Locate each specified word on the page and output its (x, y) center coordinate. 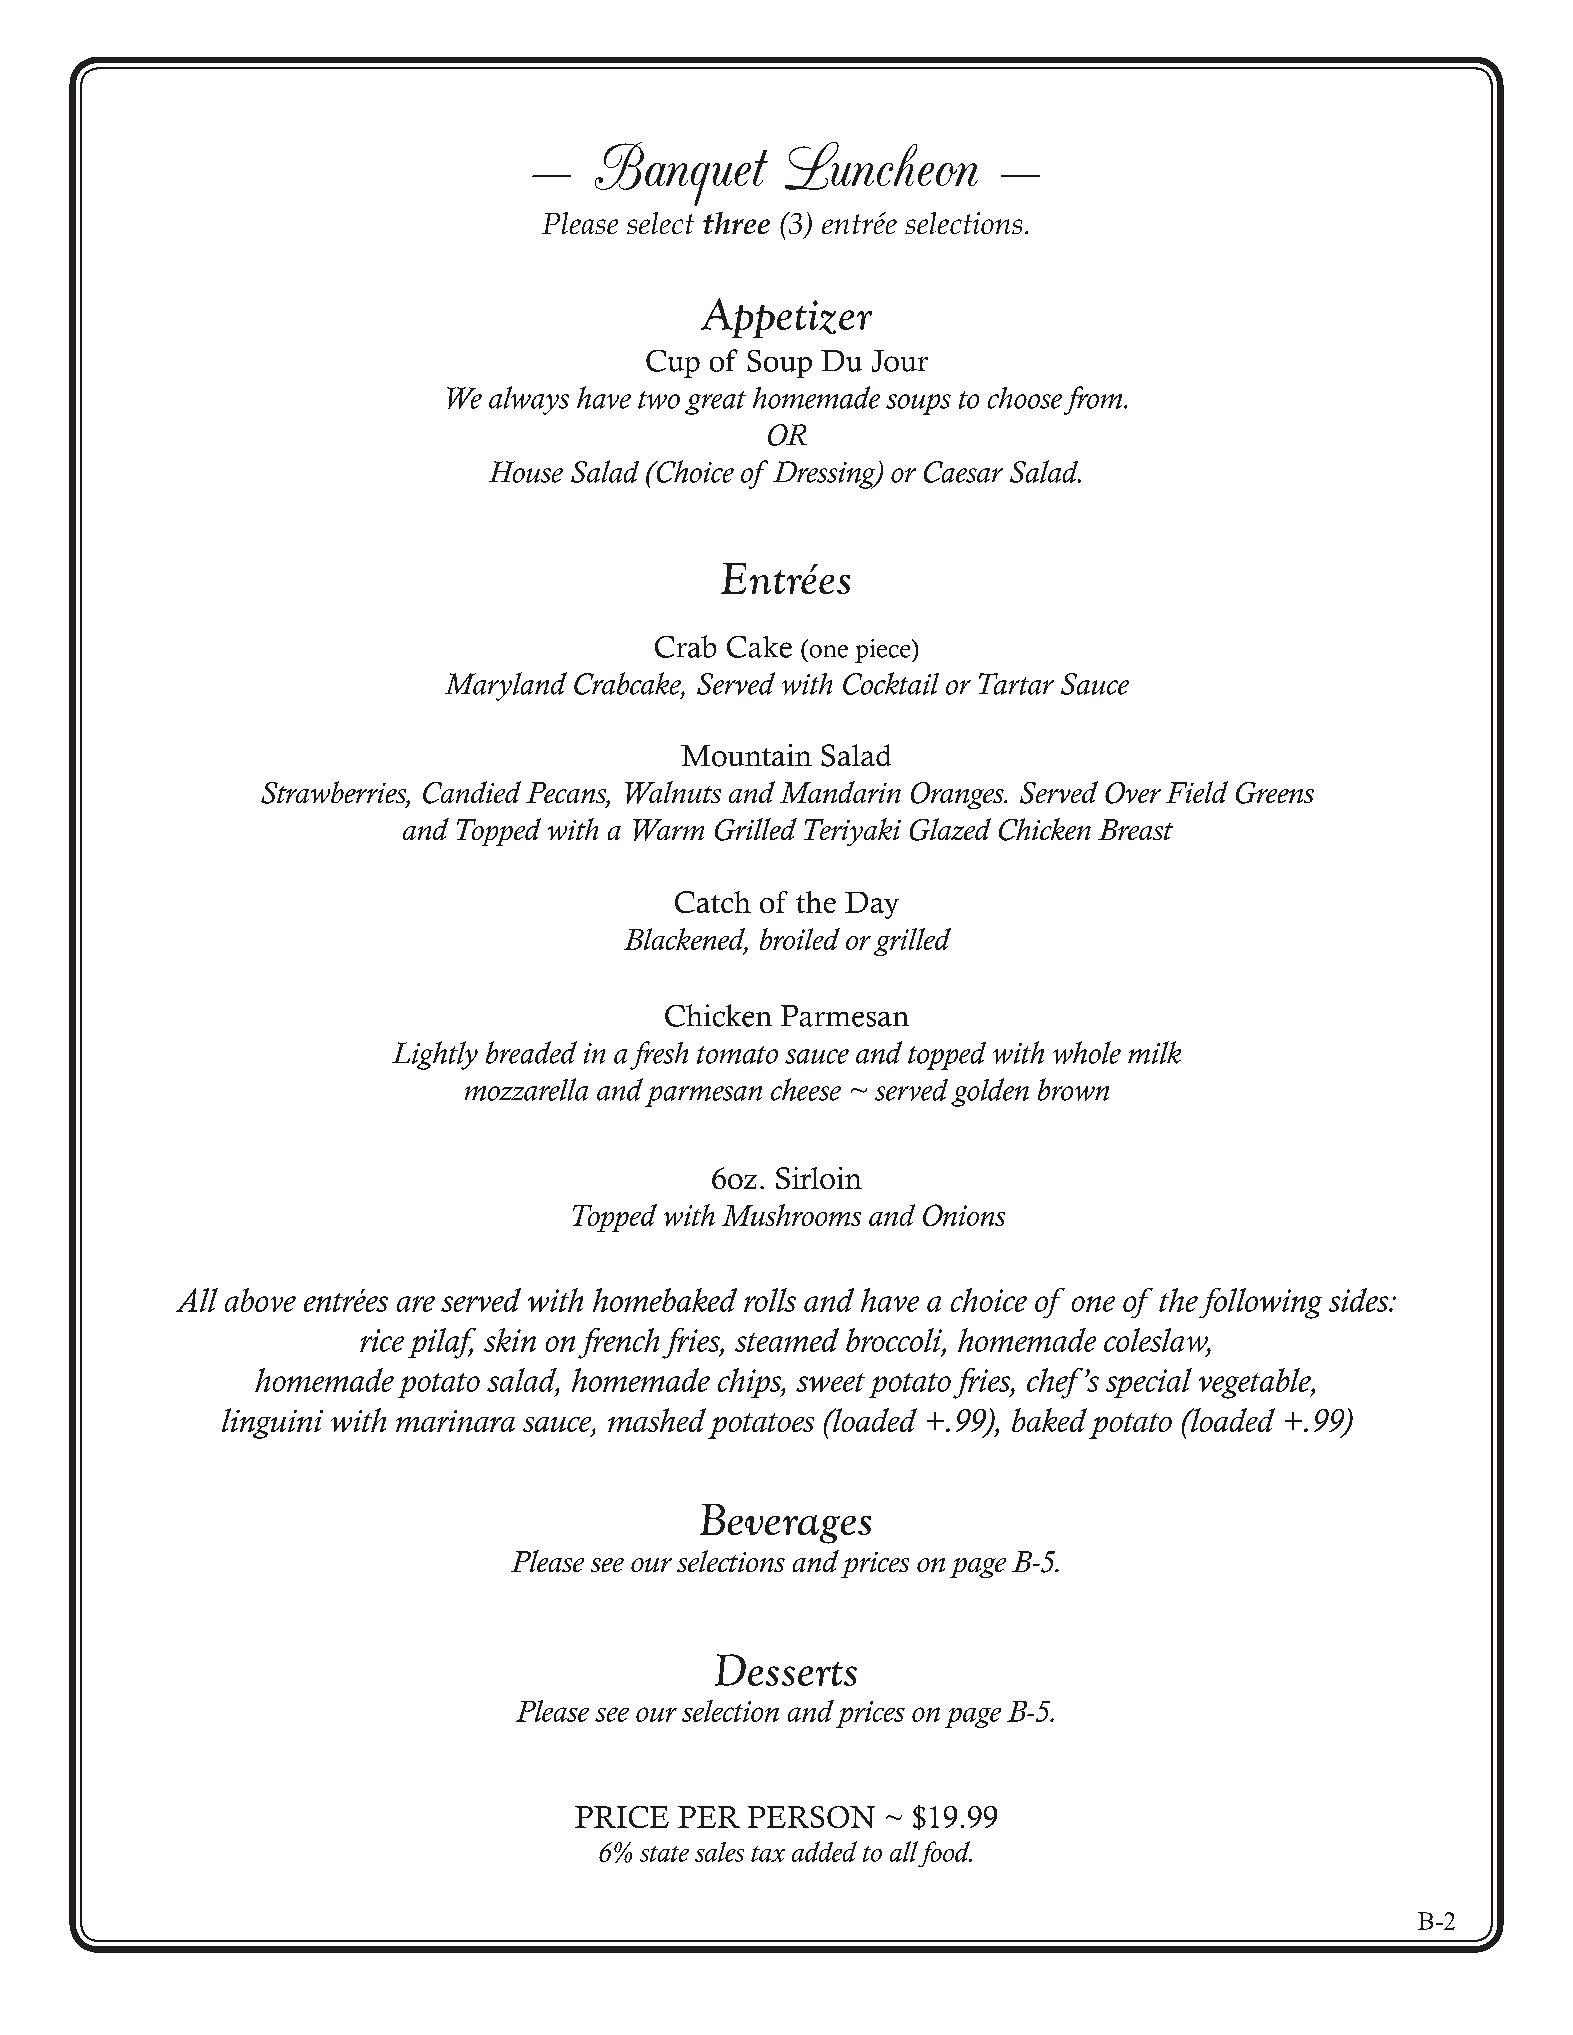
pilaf (442, 1343)
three (736, 223)
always (529, 400)
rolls (770, 1300)
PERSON (811, 1817)
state (664, 1854)
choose (1025, 398)
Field (1197, 792)
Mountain (746, 755)
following (1260, 1303)
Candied (472, 792)
